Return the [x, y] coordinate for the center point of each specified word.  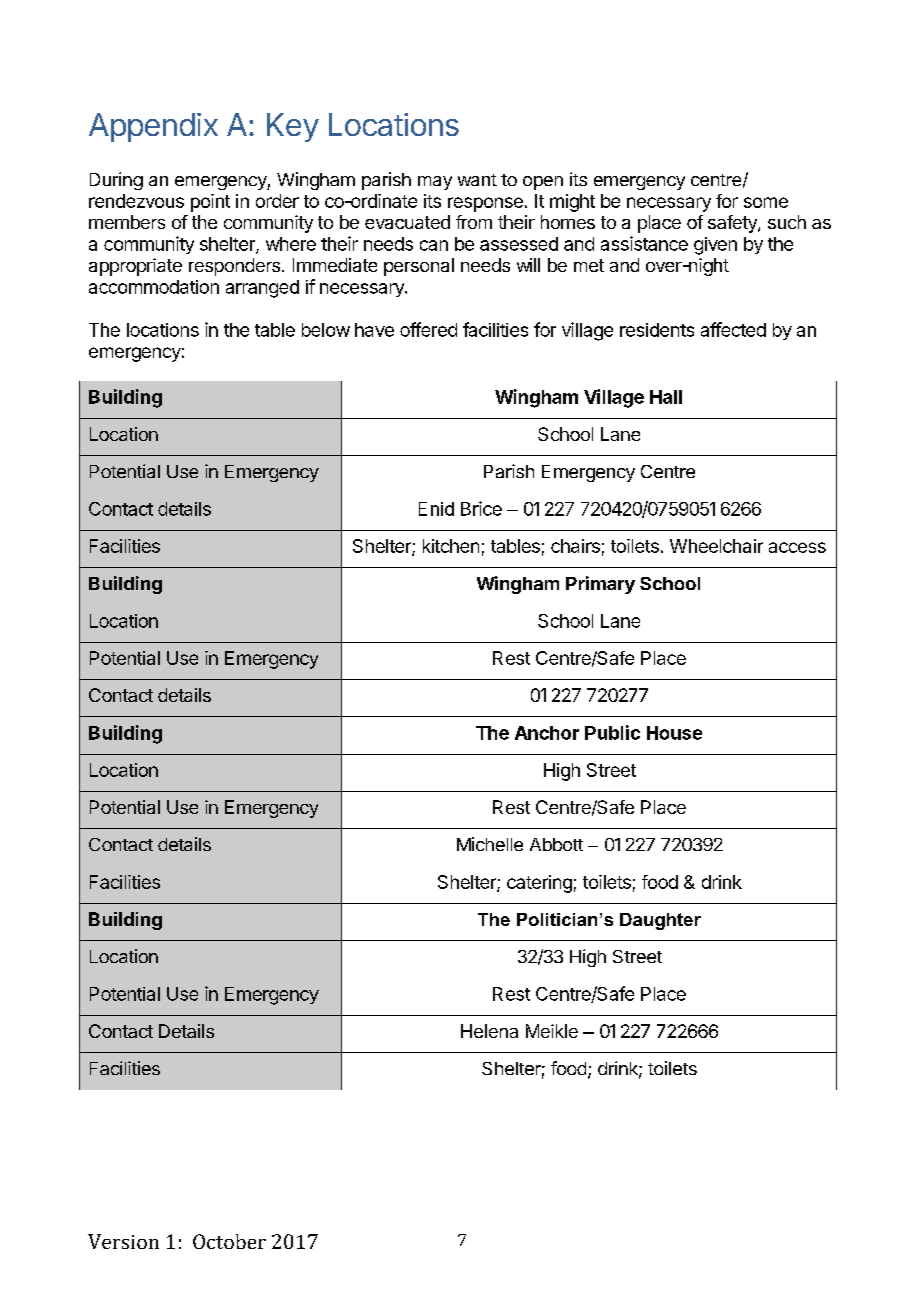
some [766, 202]
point [210, 203]
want [477, 180]
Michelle [490, 844]
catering [539, 884]
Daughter [660, 921]
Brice [481, 508]
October [229, 1241]
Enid [436, 509]
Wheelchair [716, 546]
